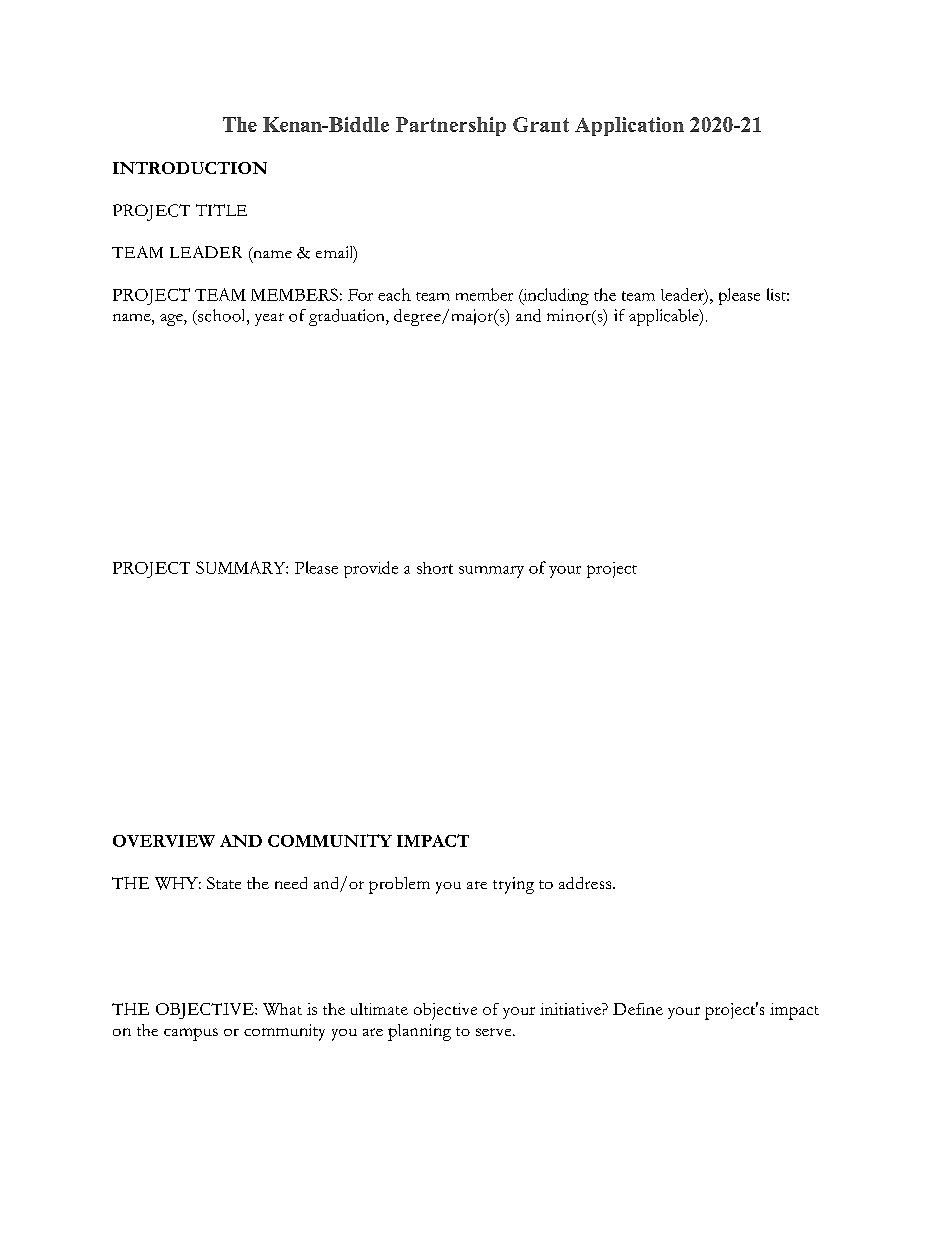 This document has width=952, height=1233. Describe the element at coordinates (541, 124) in the document. I see `Grant` at that location.
